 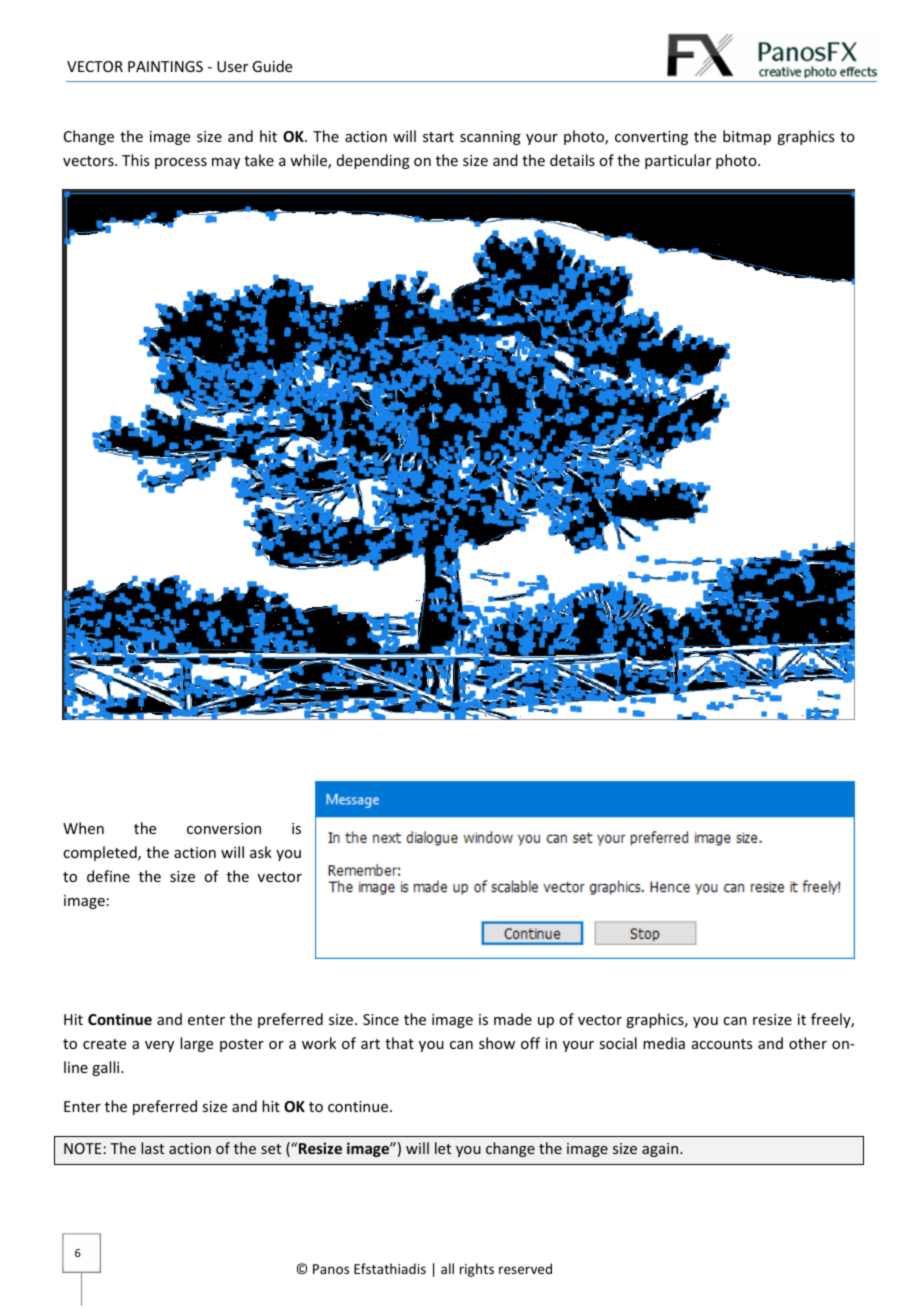 I want to click on bitmap, so click(x=747, y=137).
